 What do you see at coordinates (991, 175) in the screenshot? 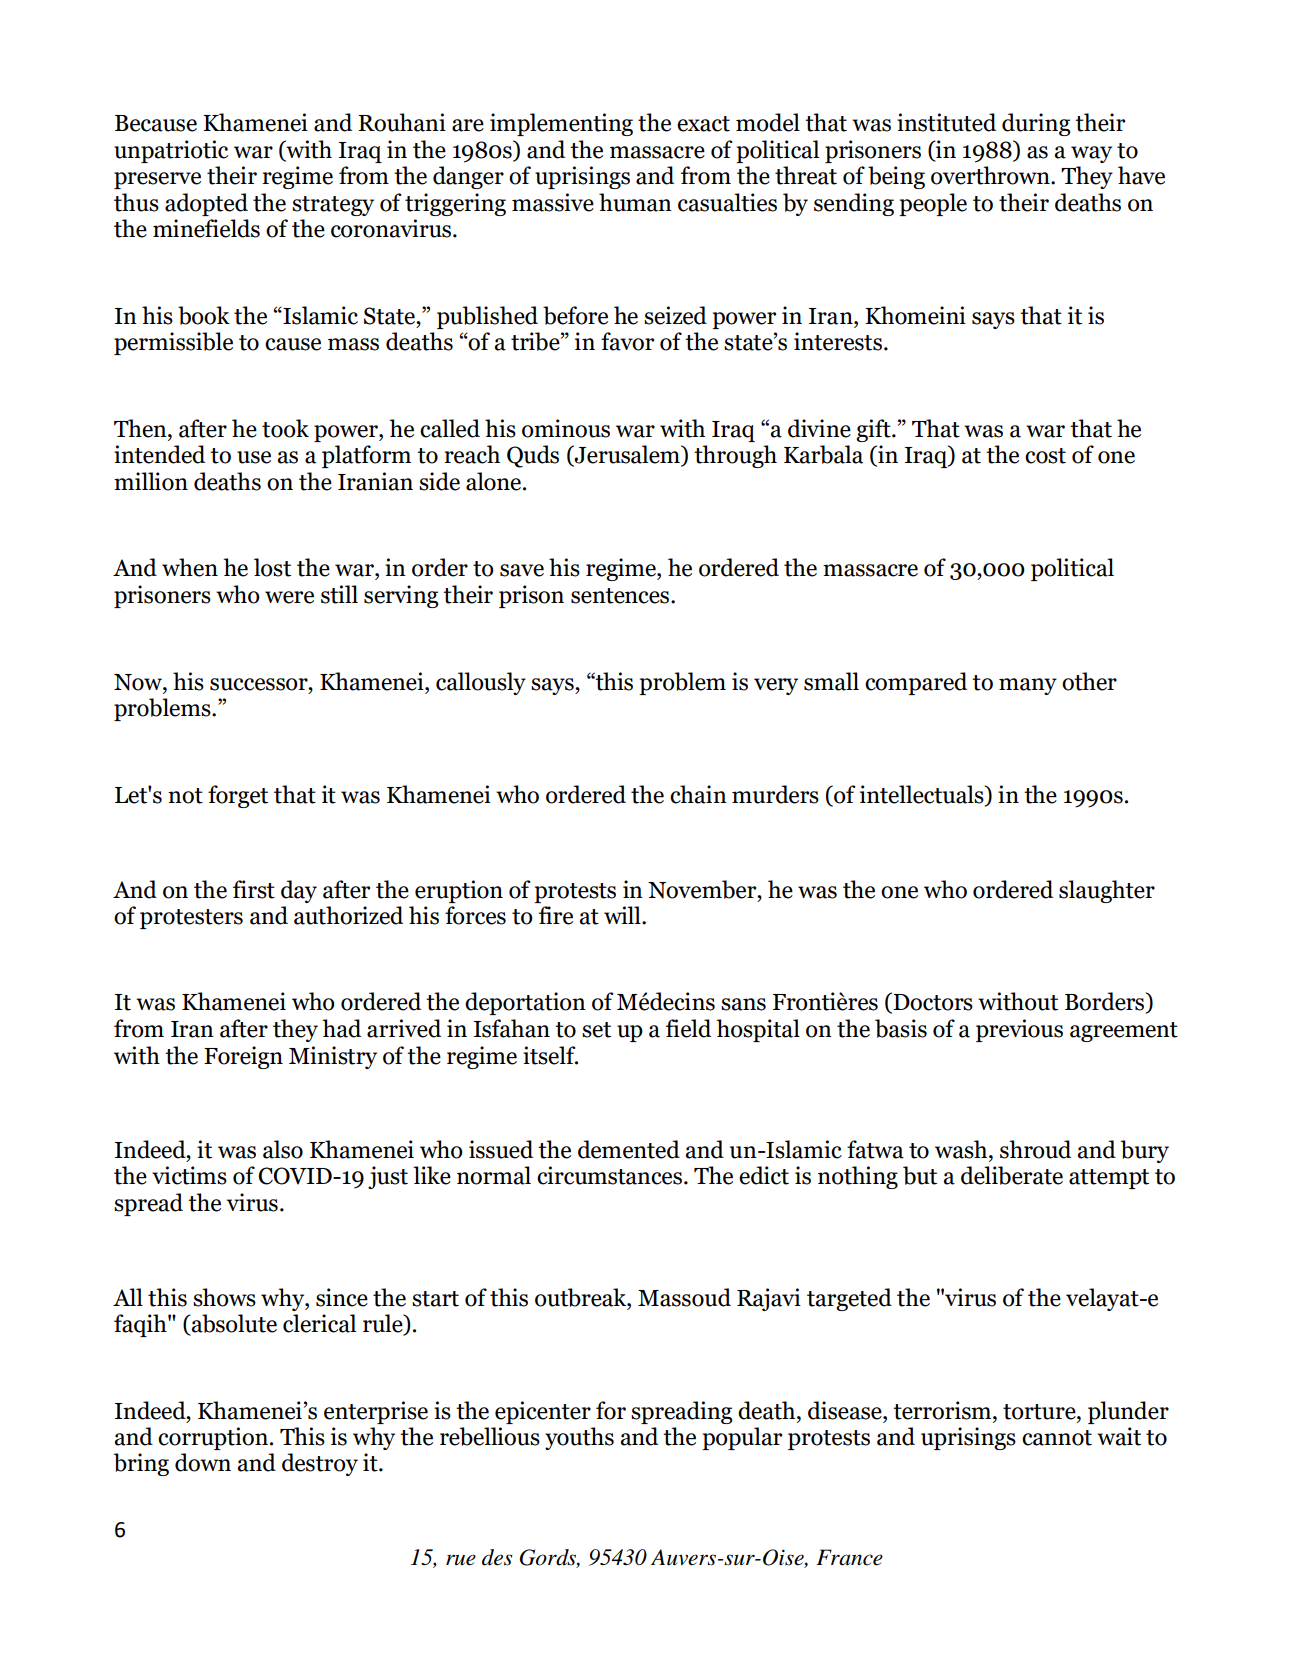
I see `overthrown` at bounding box center [991, 175].
